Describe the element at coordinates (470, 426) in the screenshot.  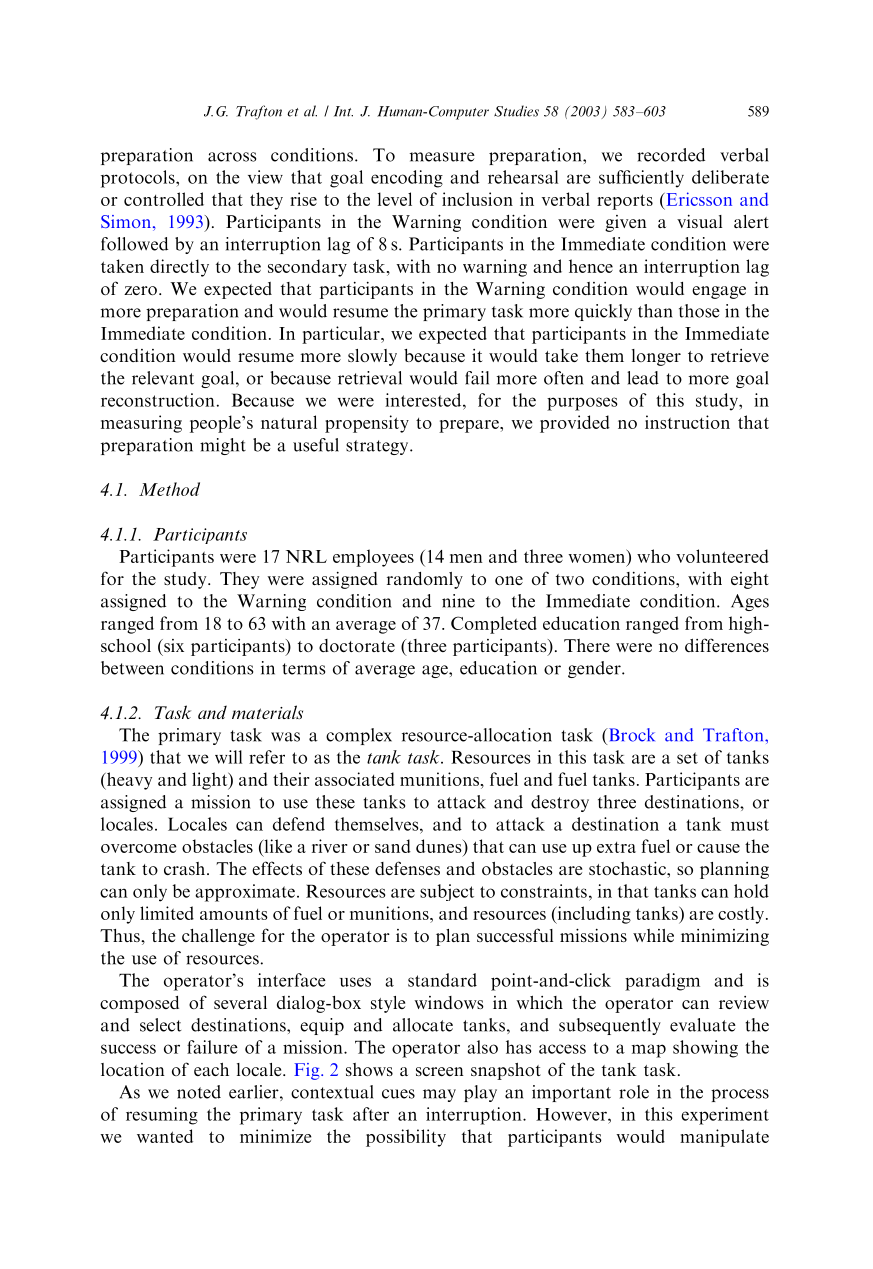
I see `prepare` at that location.
